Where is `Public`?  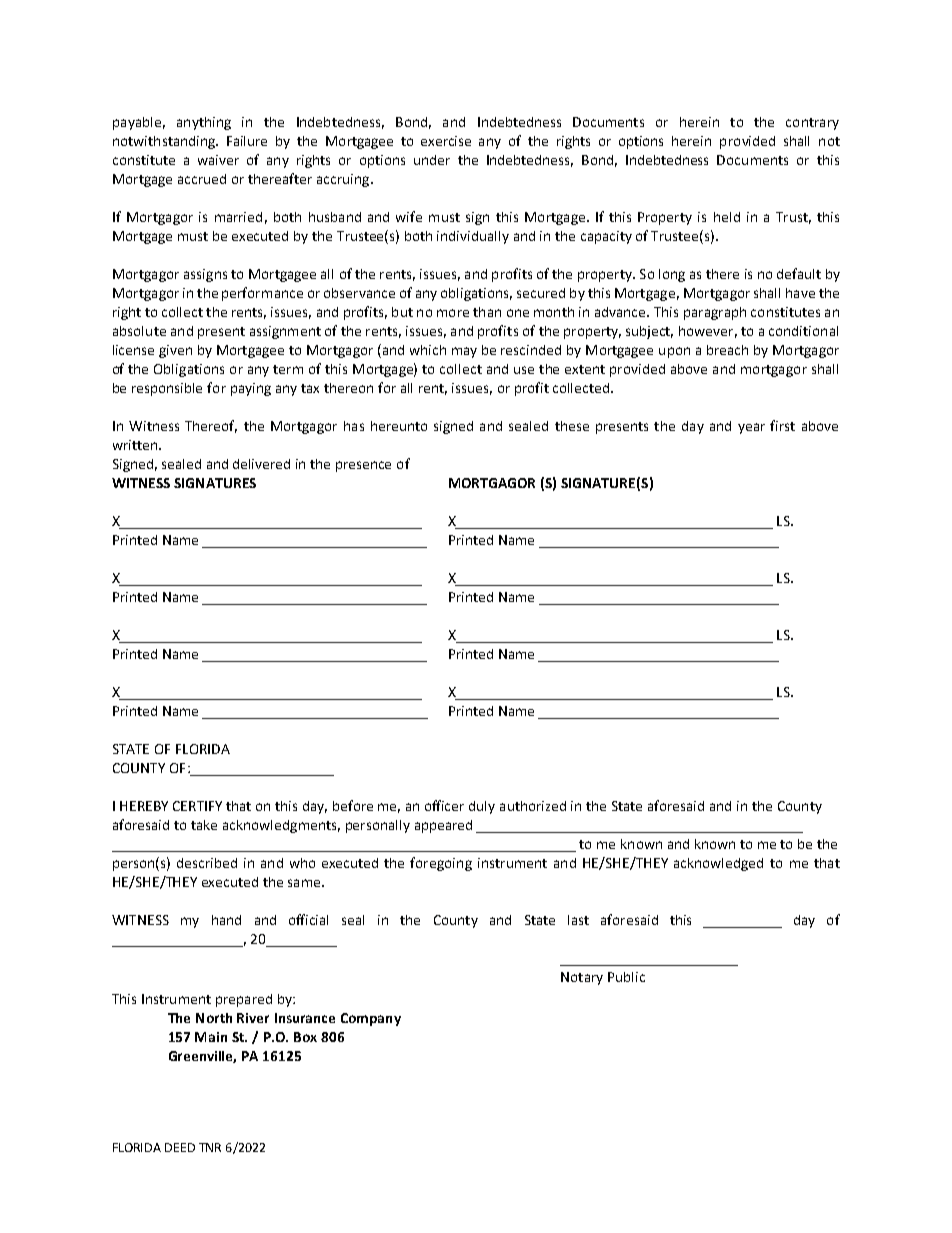
Public is located at coordinates (626, 977).
